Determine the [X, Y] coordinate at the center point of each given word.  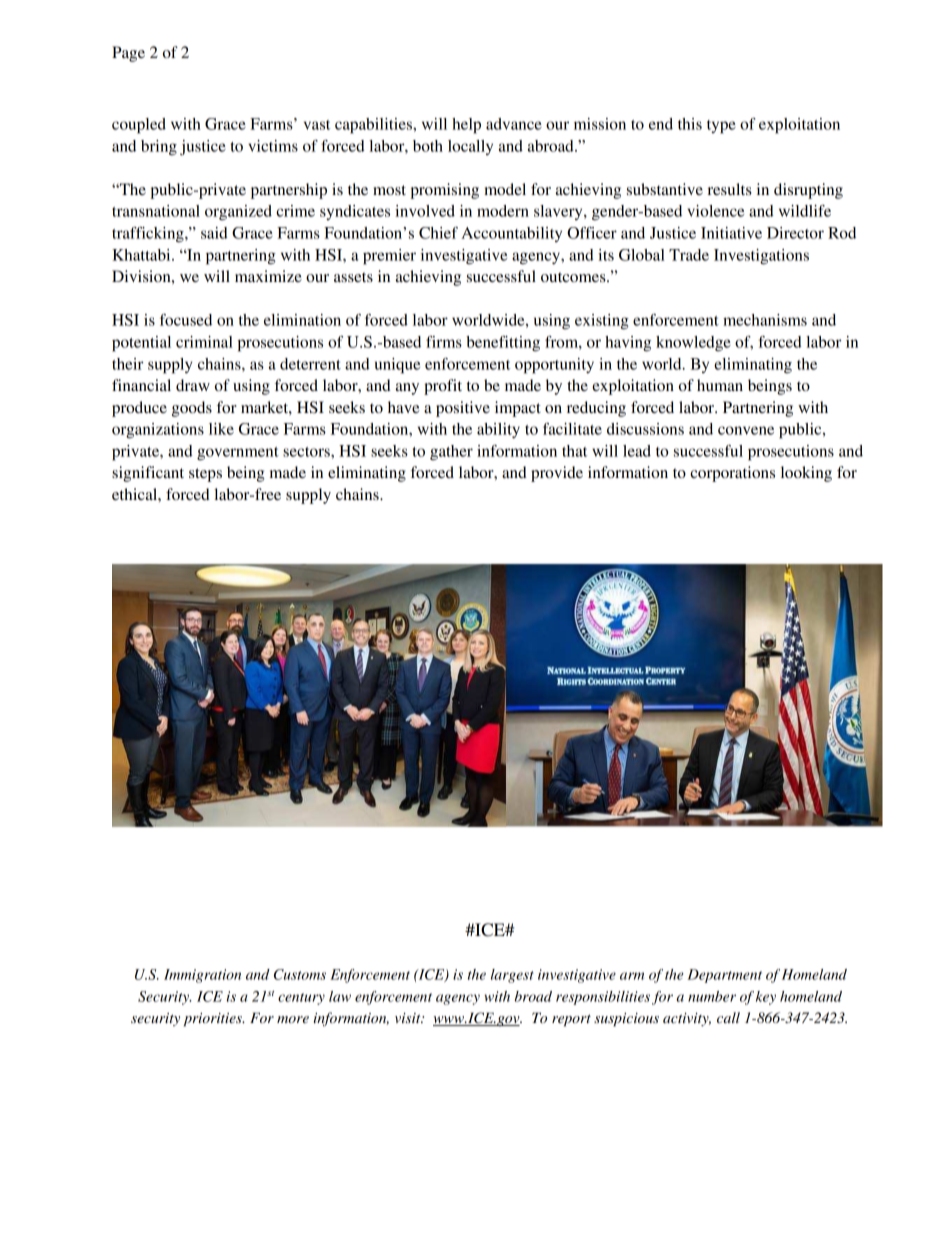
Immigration [202, 976]
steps [205, 475]
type [721, 127]
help [466, 126]
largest [512, 976]
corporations [732, 474]
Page [128, 54]
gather [451, 453]
